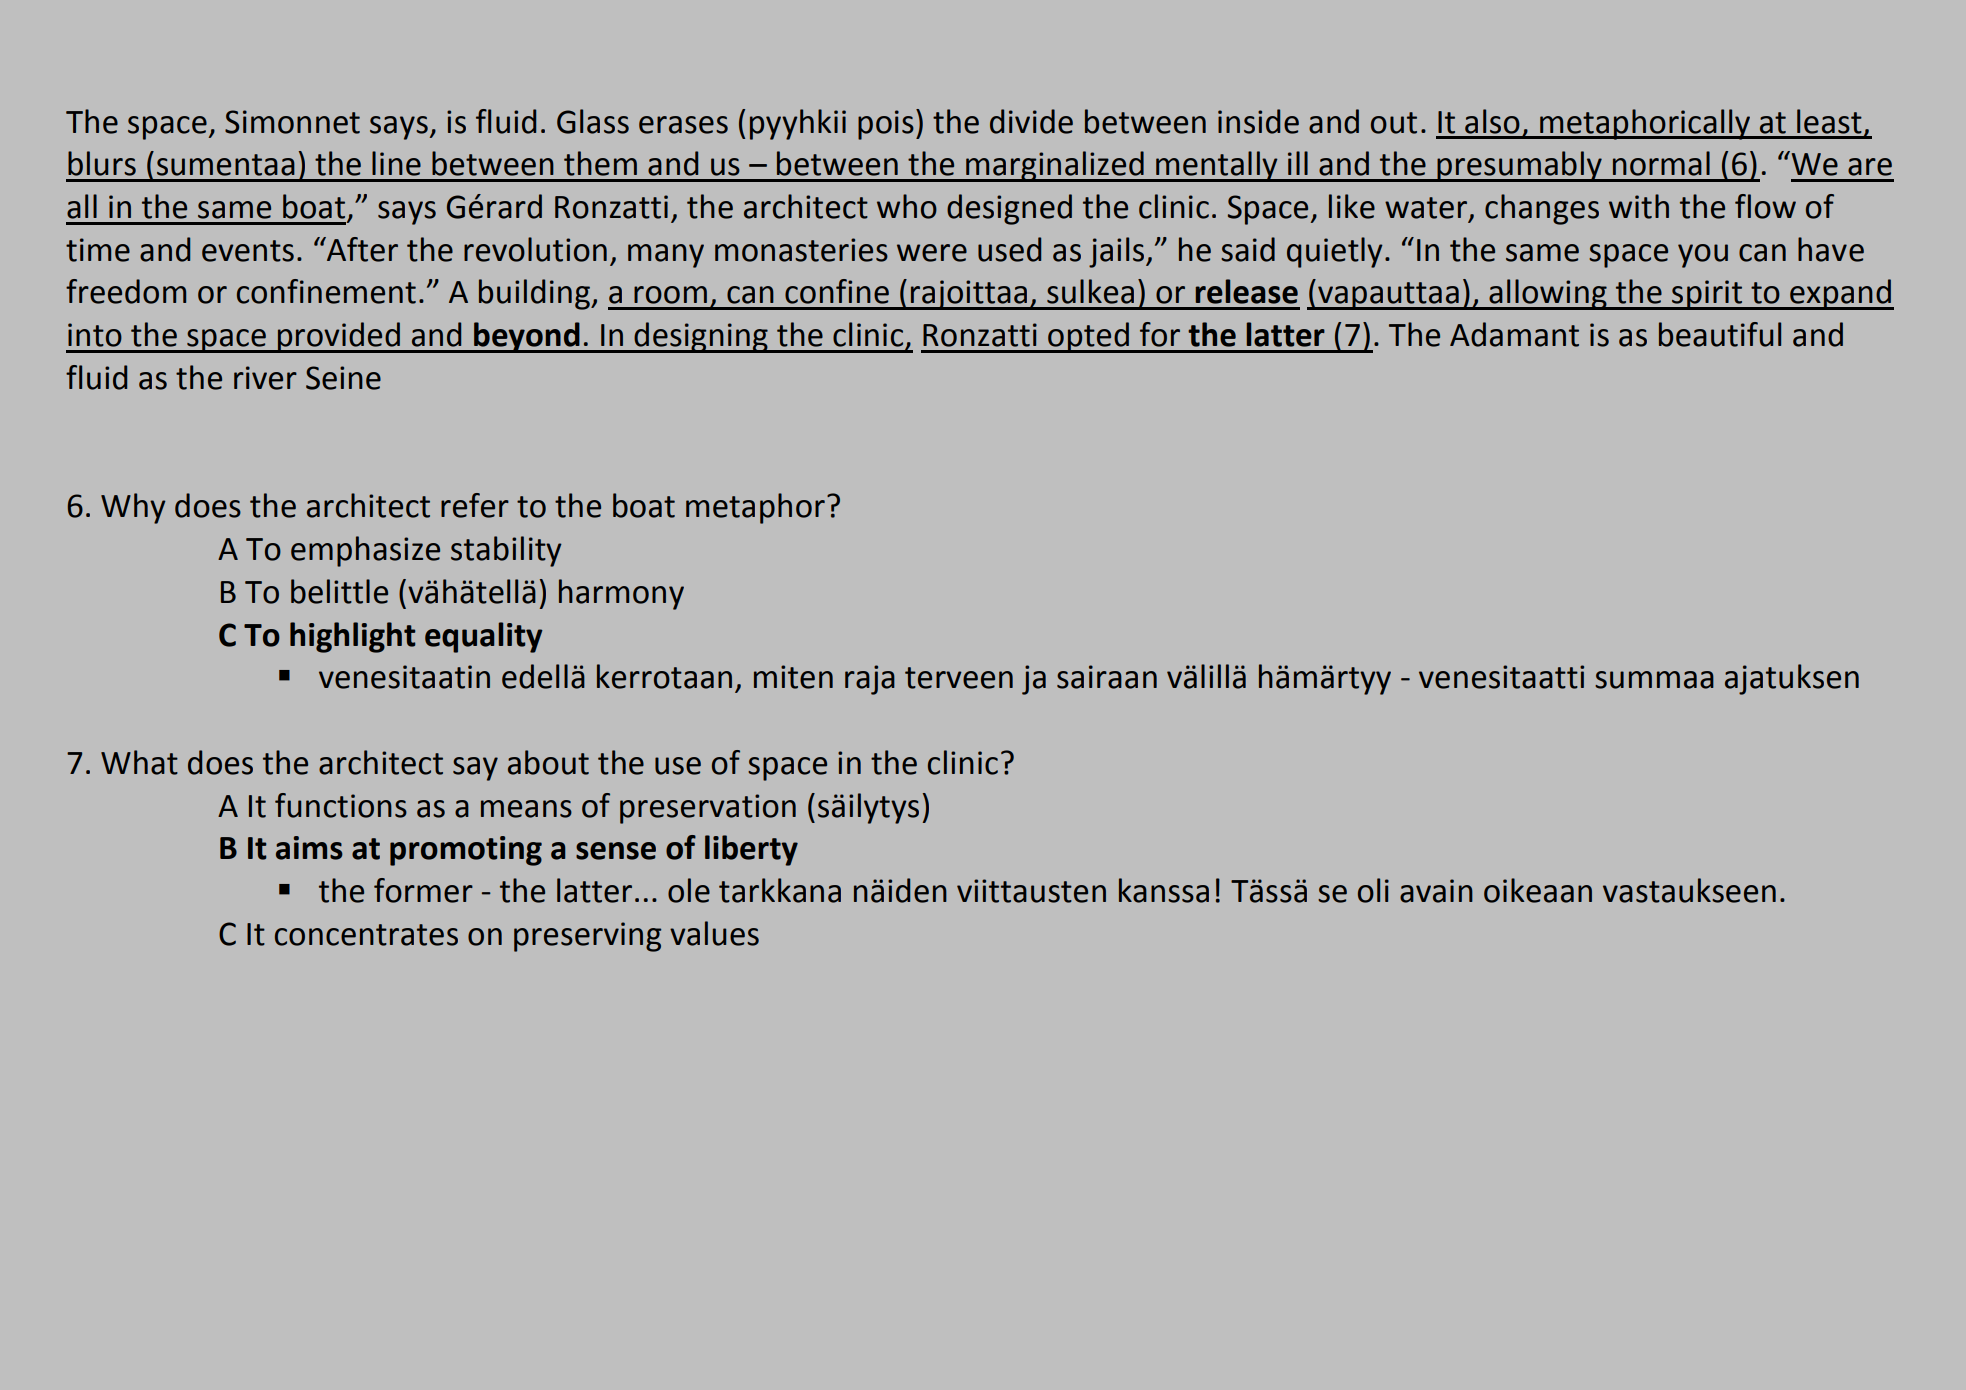 The height and width of the page is (1390, 1966). I want to click on oli, so click(1373, 890).
